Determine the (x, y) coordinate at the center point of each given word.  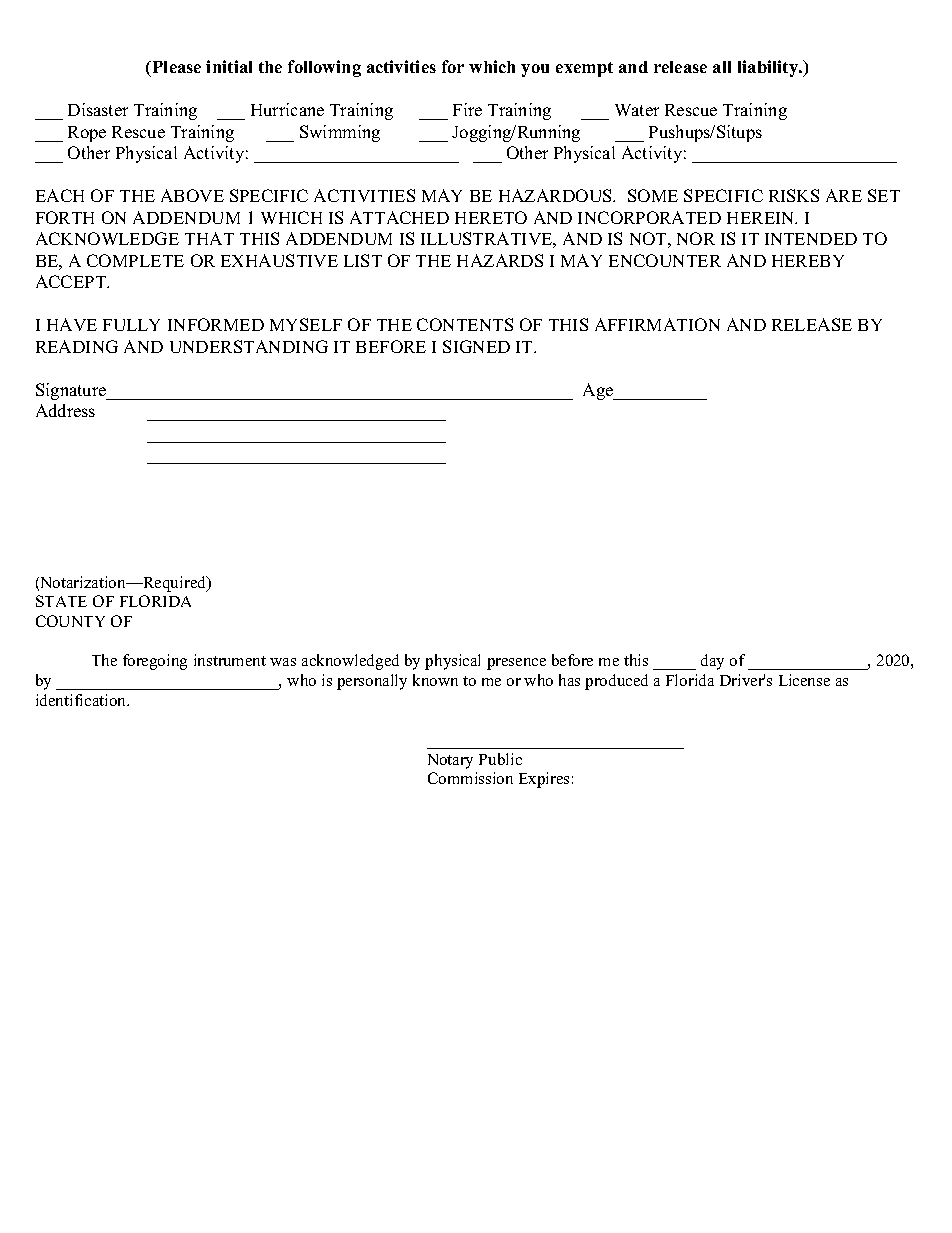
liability (769, 68)
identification (82, 700)
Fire (467, 109)
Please (175, 67)
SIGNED (476, 346)
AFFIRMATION (657, 324)
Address (65, 410)
